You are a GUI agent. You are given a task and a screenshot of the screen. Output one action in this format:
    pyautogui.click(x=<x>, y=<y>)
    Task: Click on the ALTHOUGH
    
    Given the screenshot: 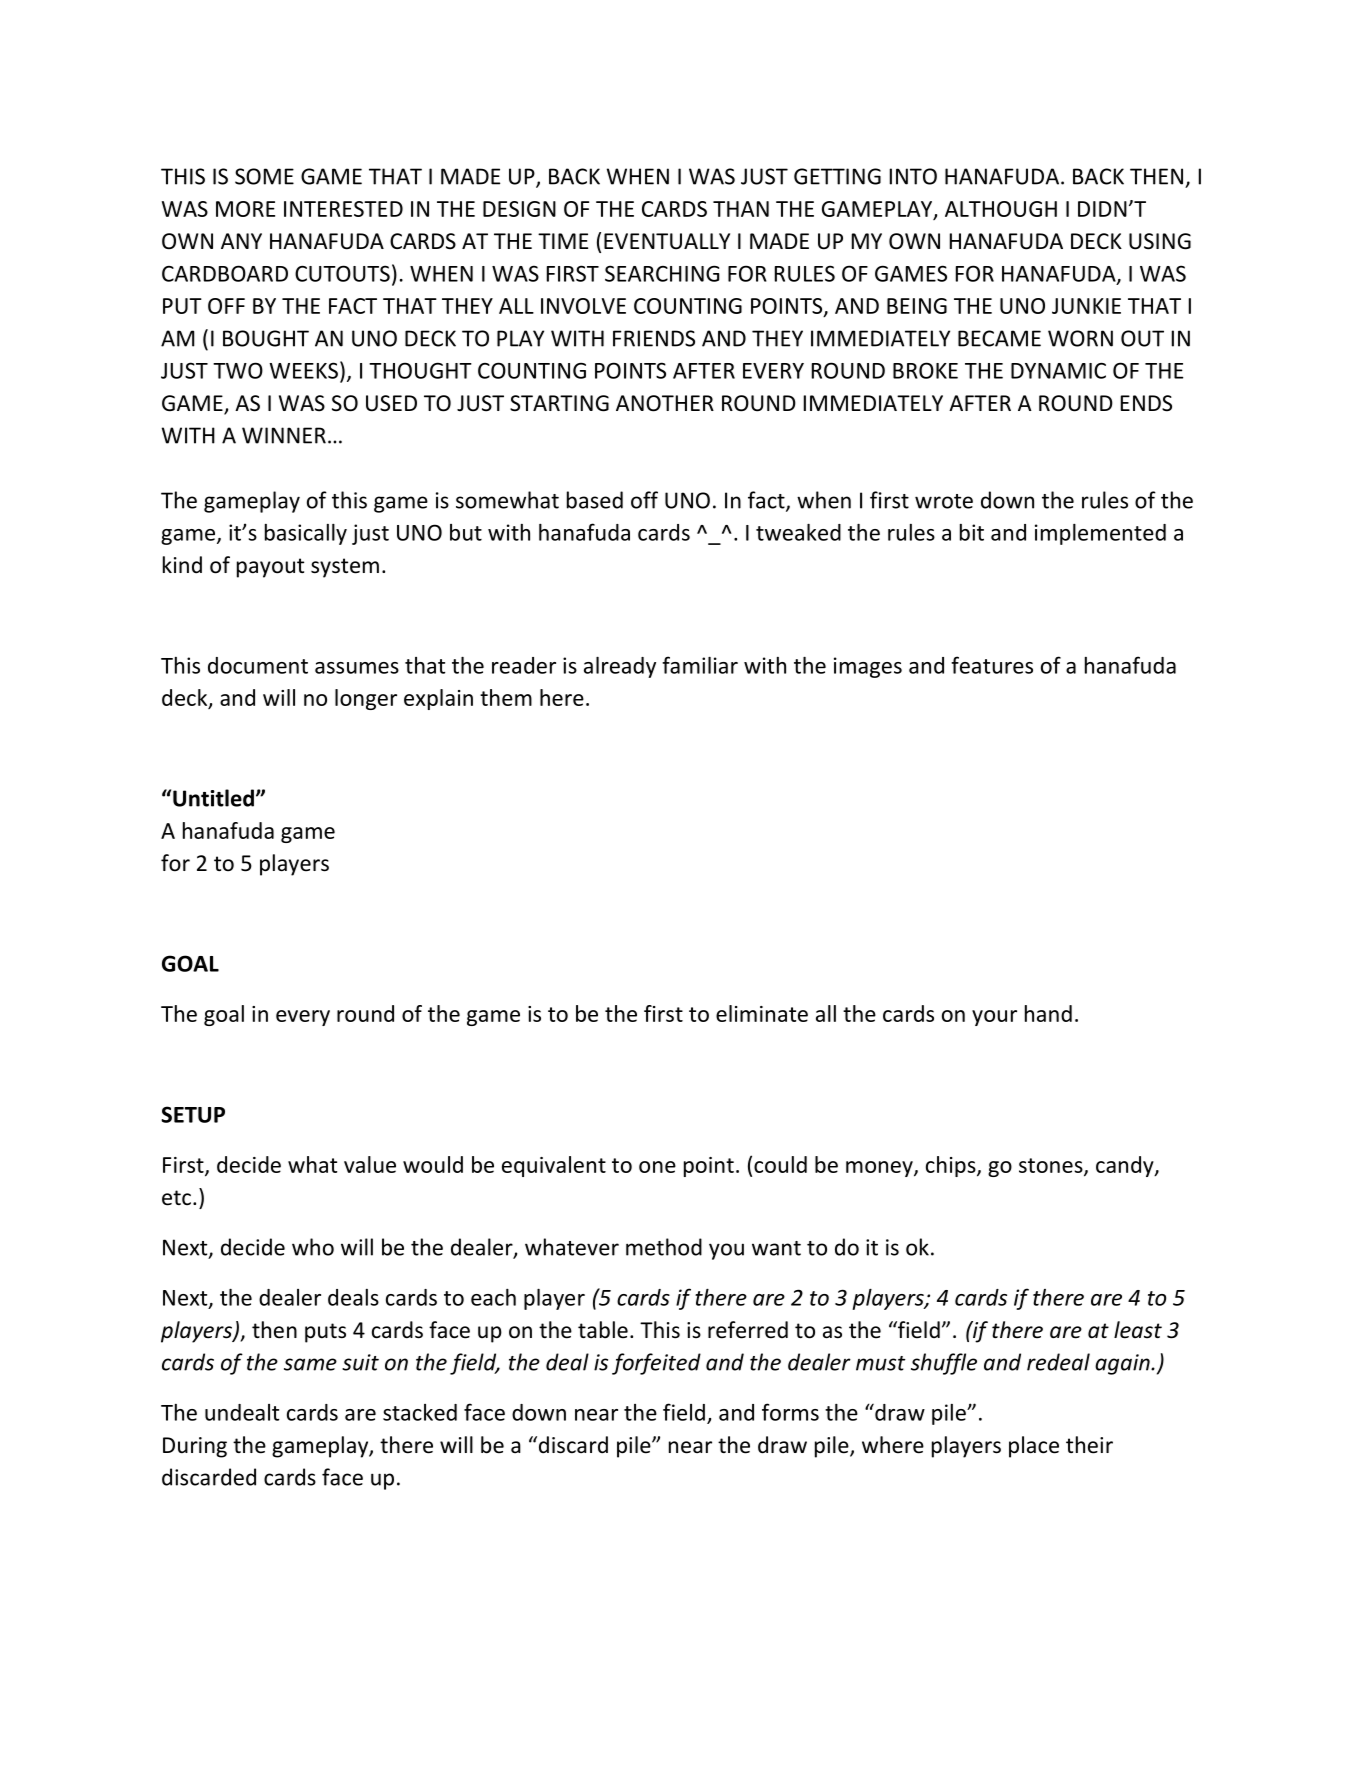 What is the action you would take?
    pyautogui.click(x=1001, y=209)
